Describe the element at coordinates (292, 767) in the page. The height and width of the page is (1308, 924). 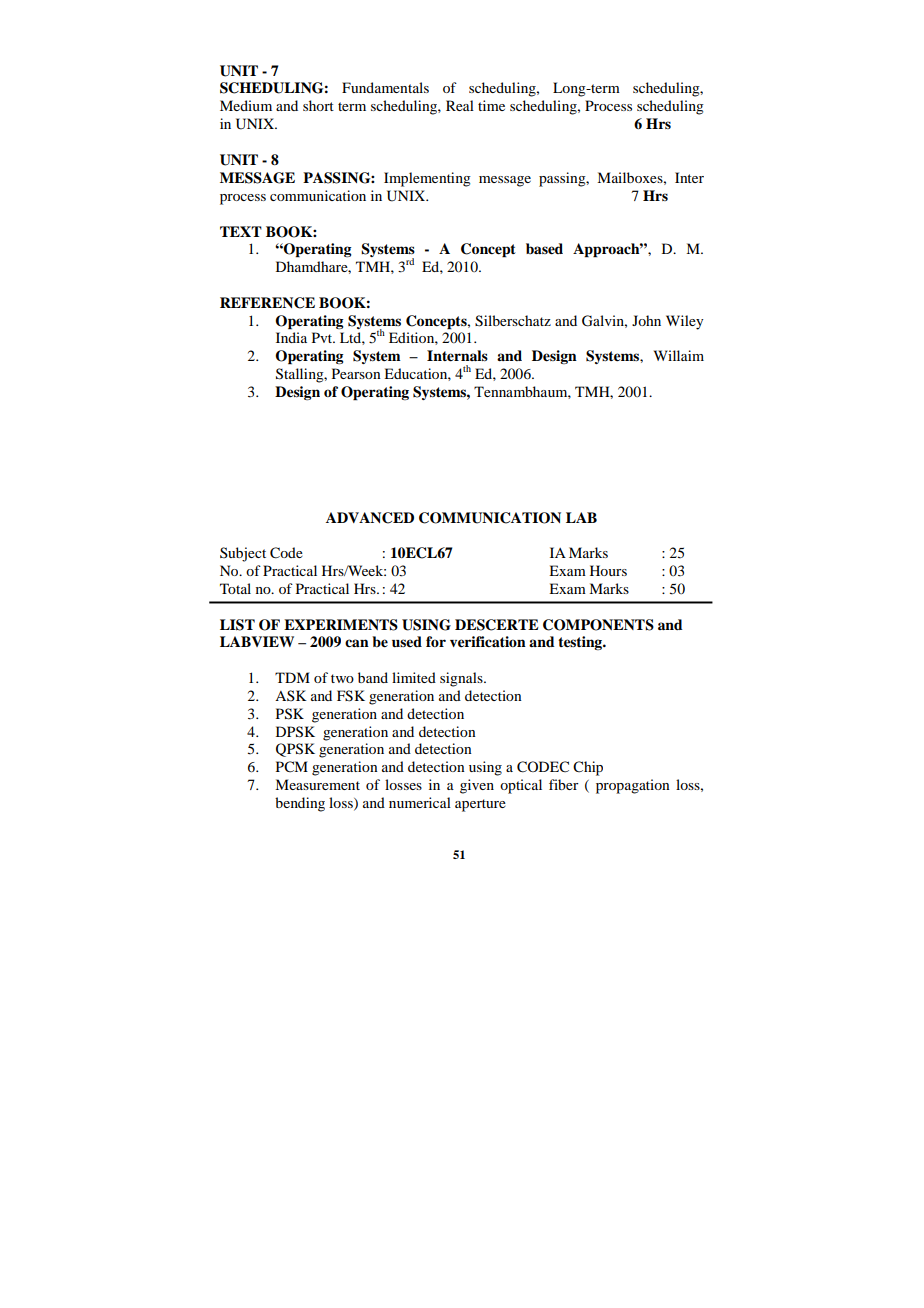
I see `PCM` at that location.
